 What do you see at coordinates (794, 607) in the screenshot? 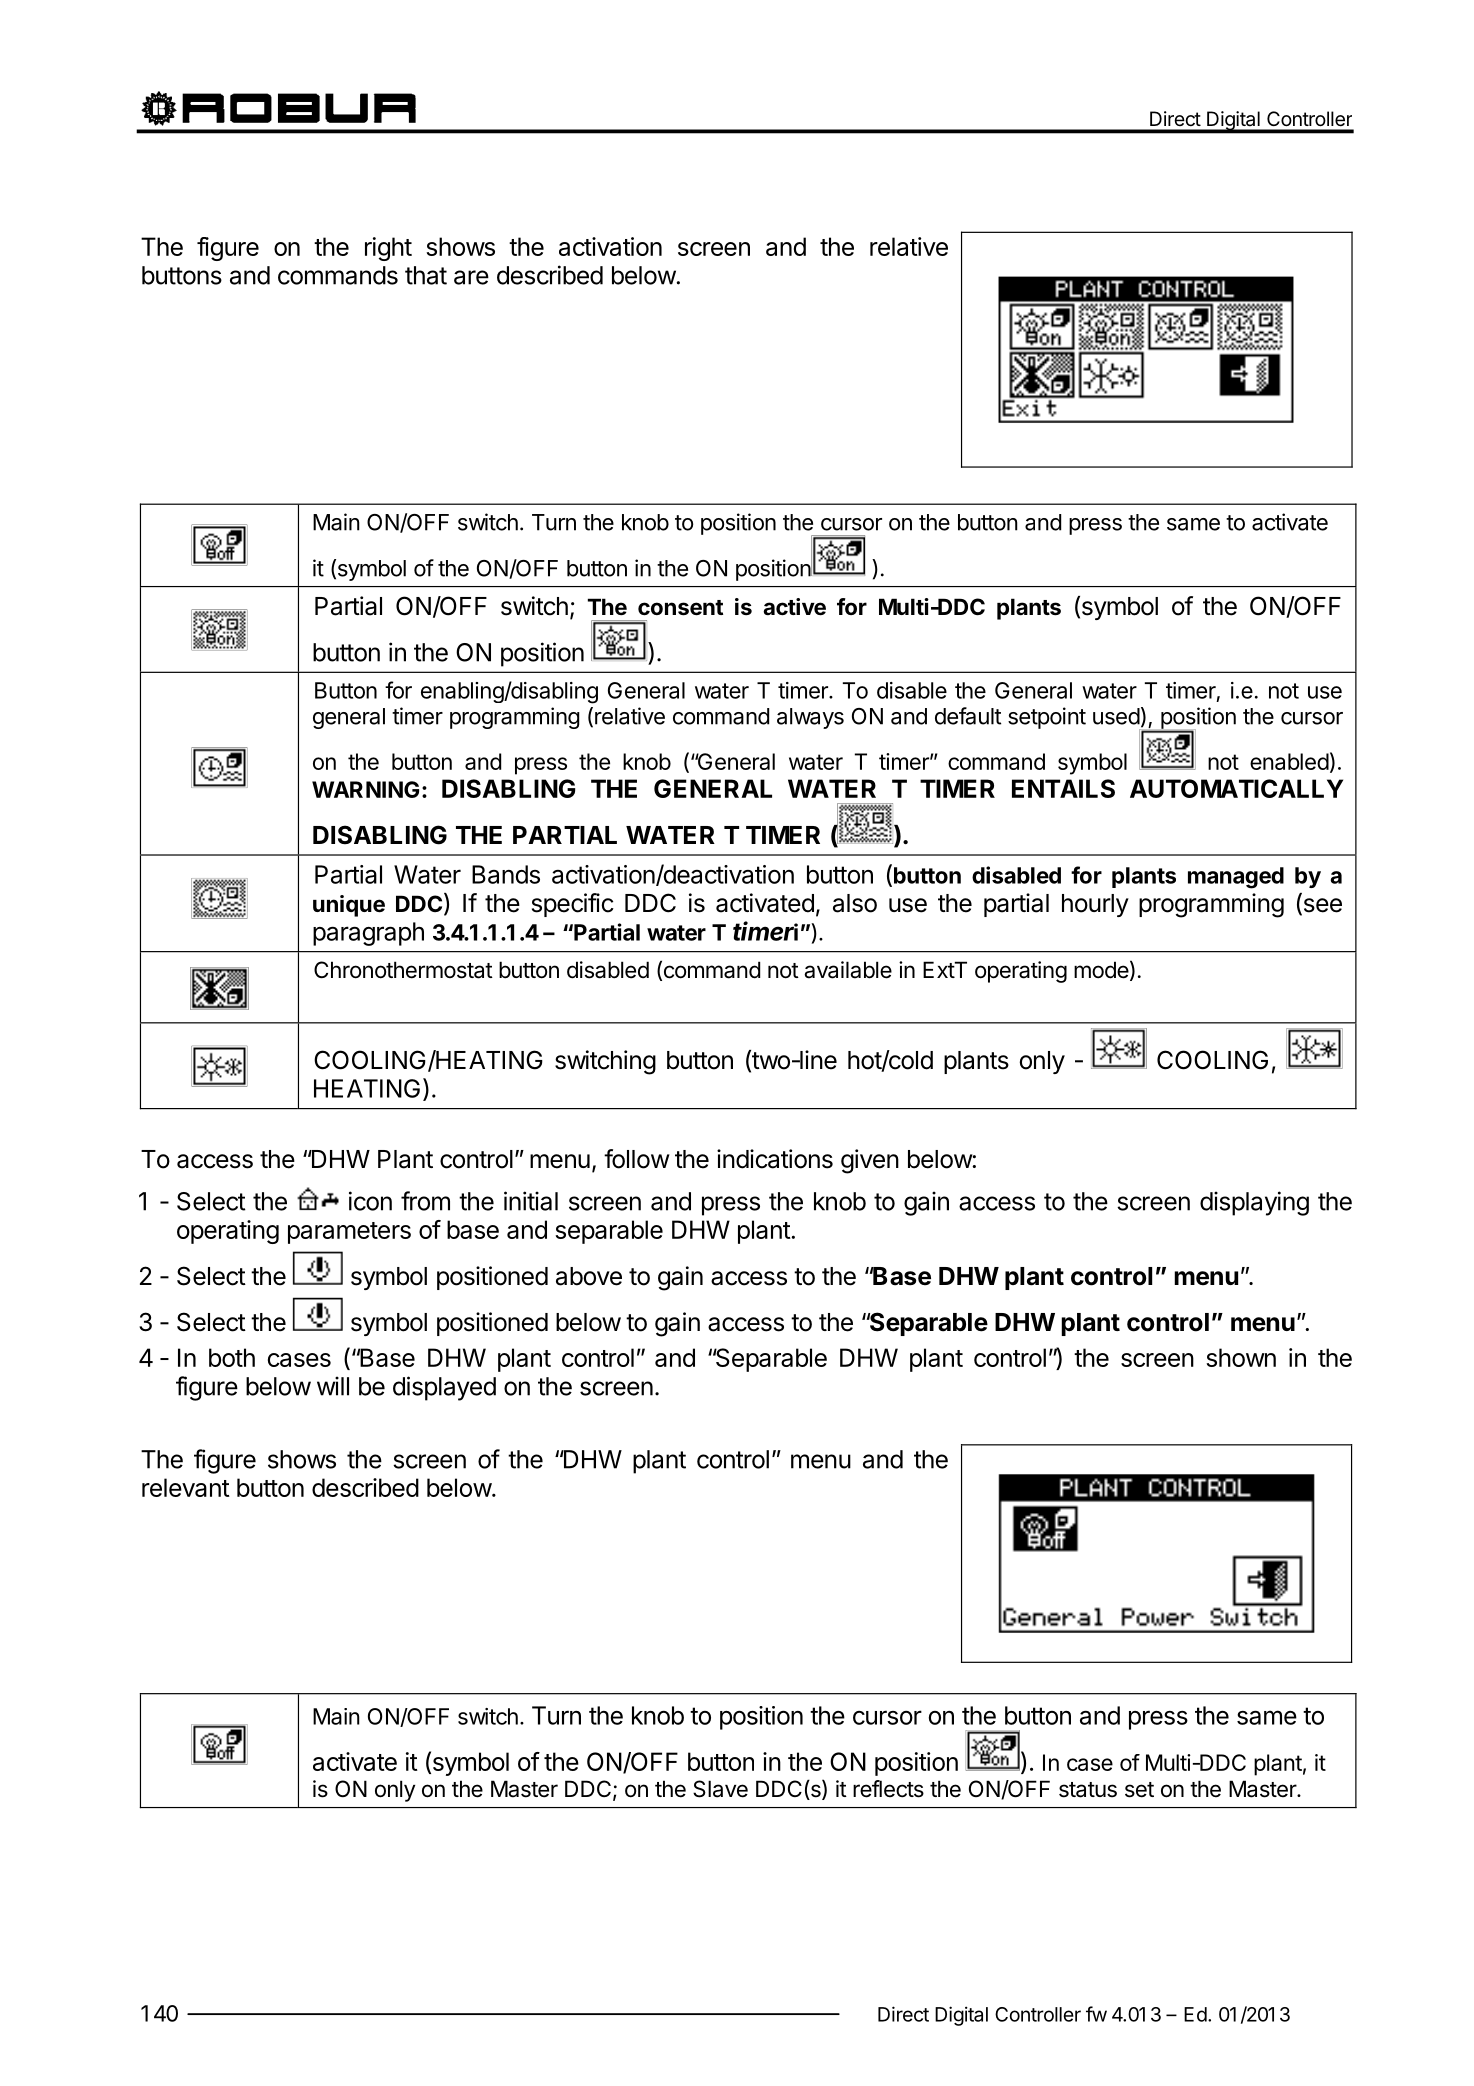
I see `active` at bounding box center [794, 607].
